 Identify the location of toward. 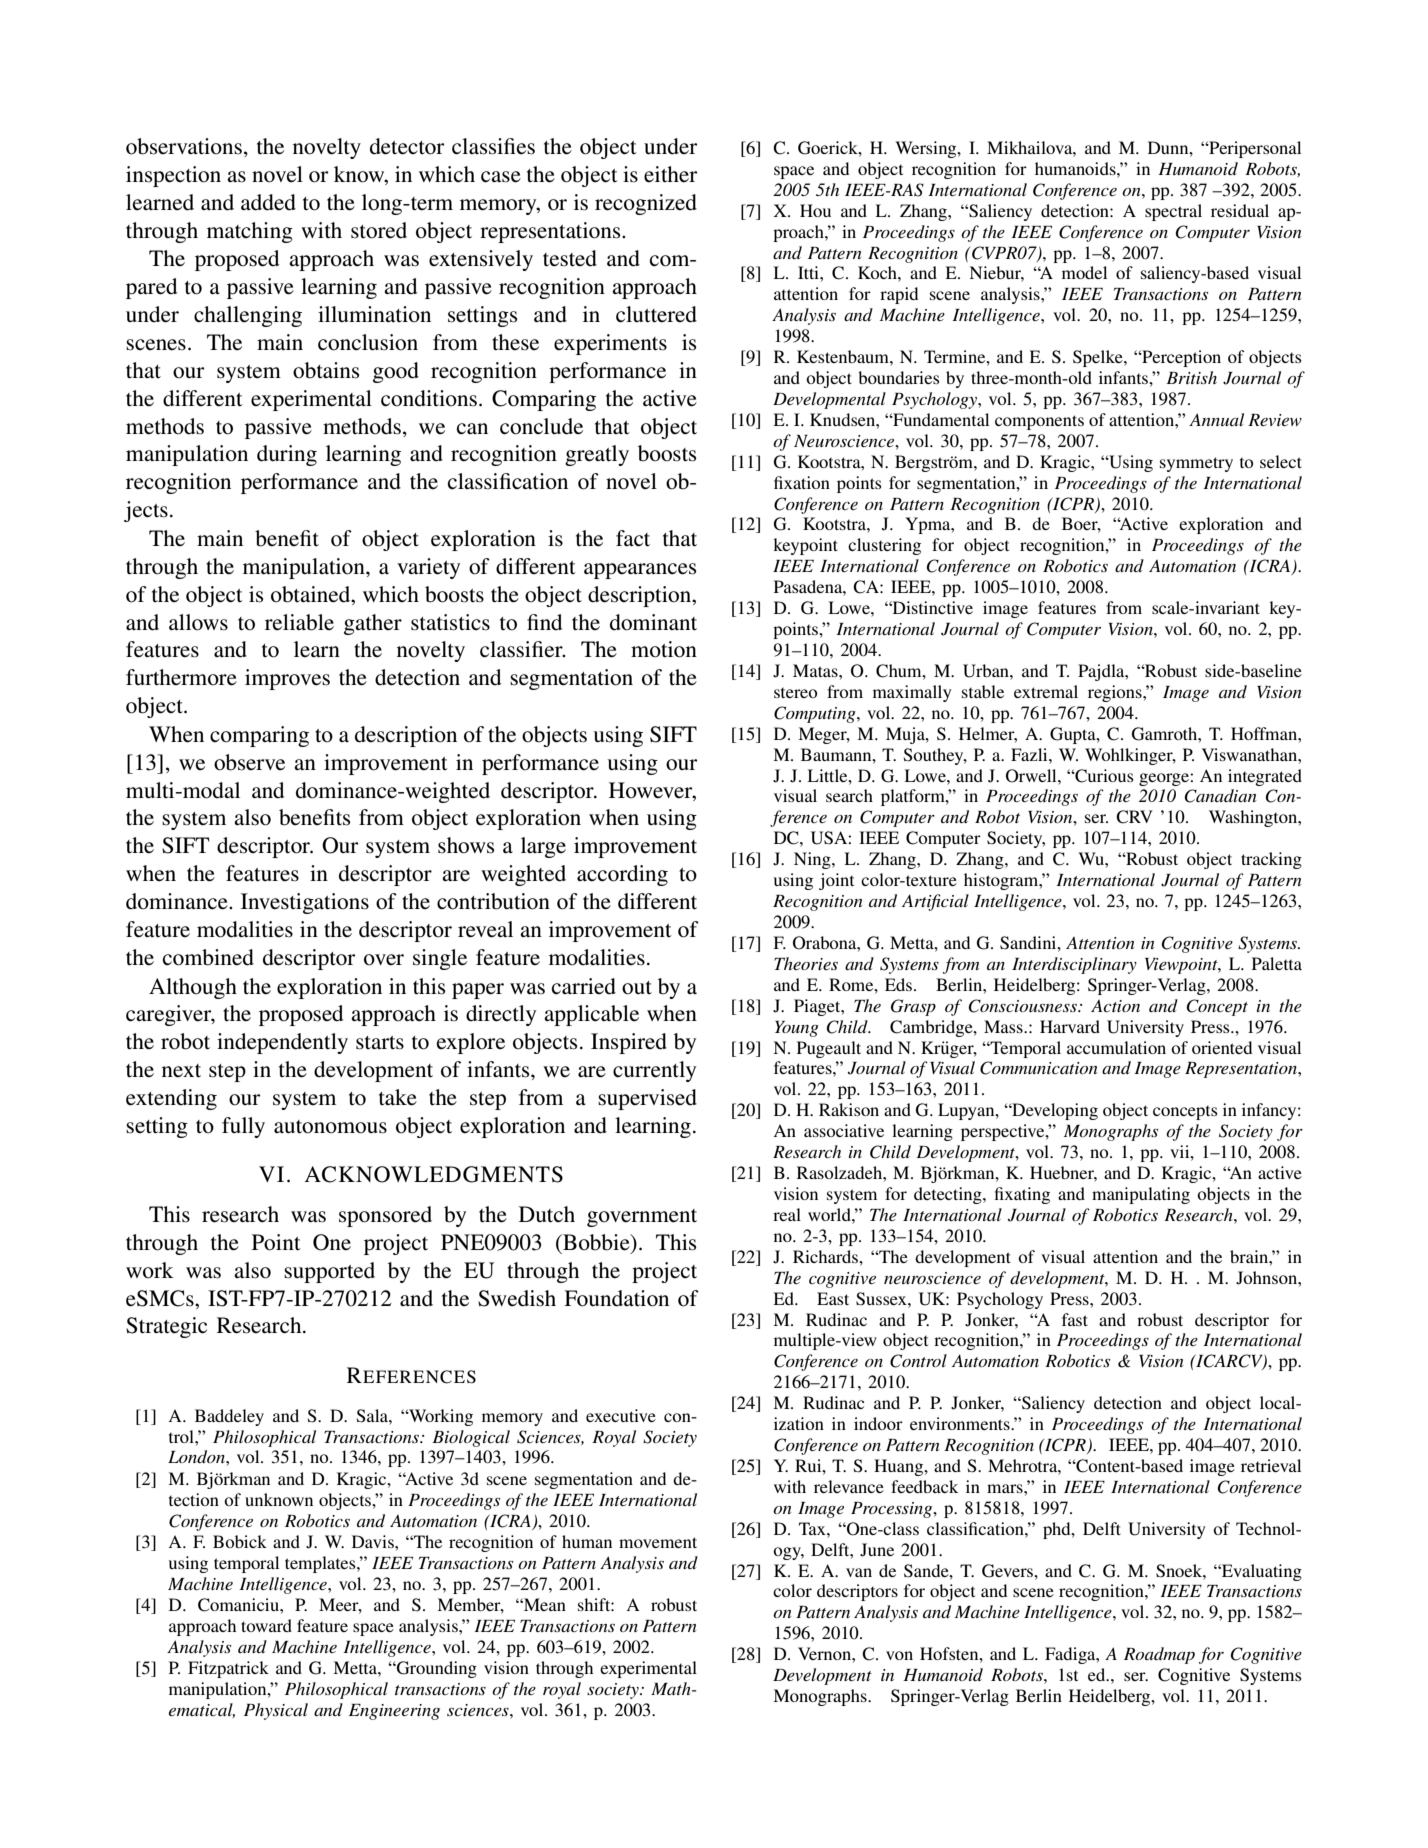
(266, 1625).
